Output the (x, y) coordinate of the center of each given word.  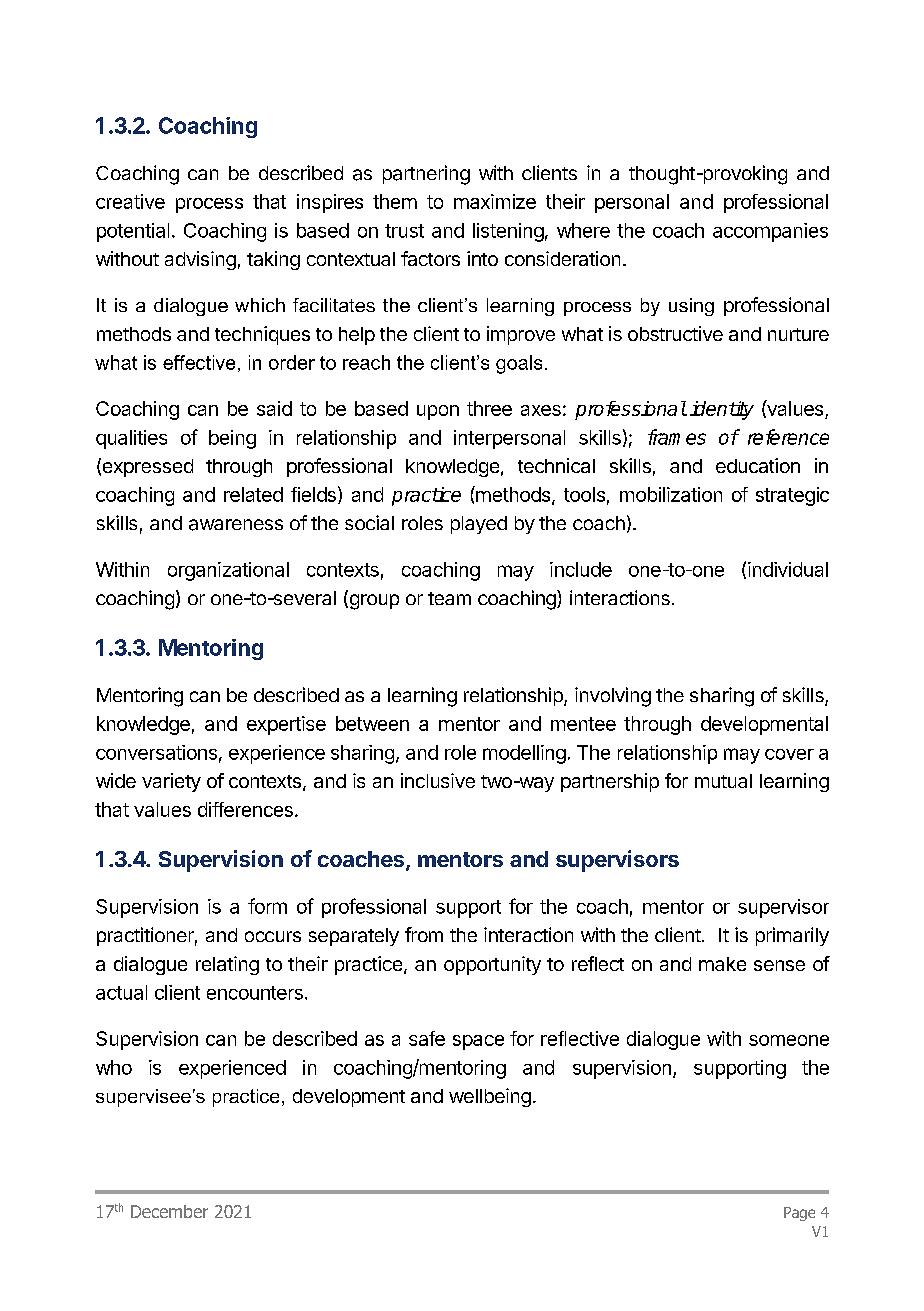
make (722, 964)
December (169, 1211)
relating (227, 965)
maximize (495, 201)
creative (130, 201)
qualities (131, 439)
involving (613, 697)
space (478, 1042)
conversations (156, 752)
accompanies (770, 232)
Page (799, 1214)
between (372, 723)
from (424, 934)
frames (677, 437)
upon (438, 412)
